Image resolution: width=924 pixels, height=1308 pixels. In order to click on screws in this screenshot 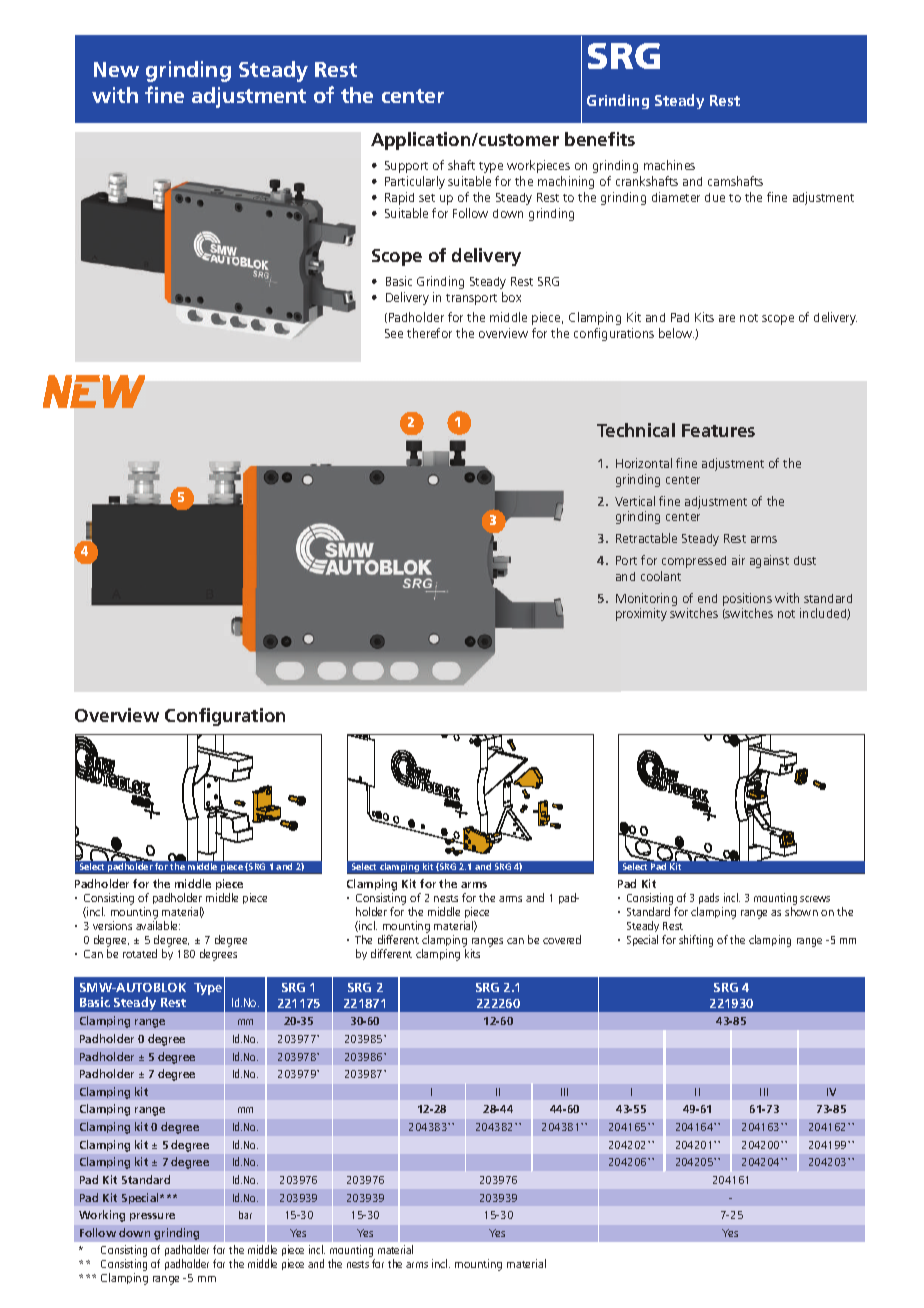, I will do `click(815, 899)`.
